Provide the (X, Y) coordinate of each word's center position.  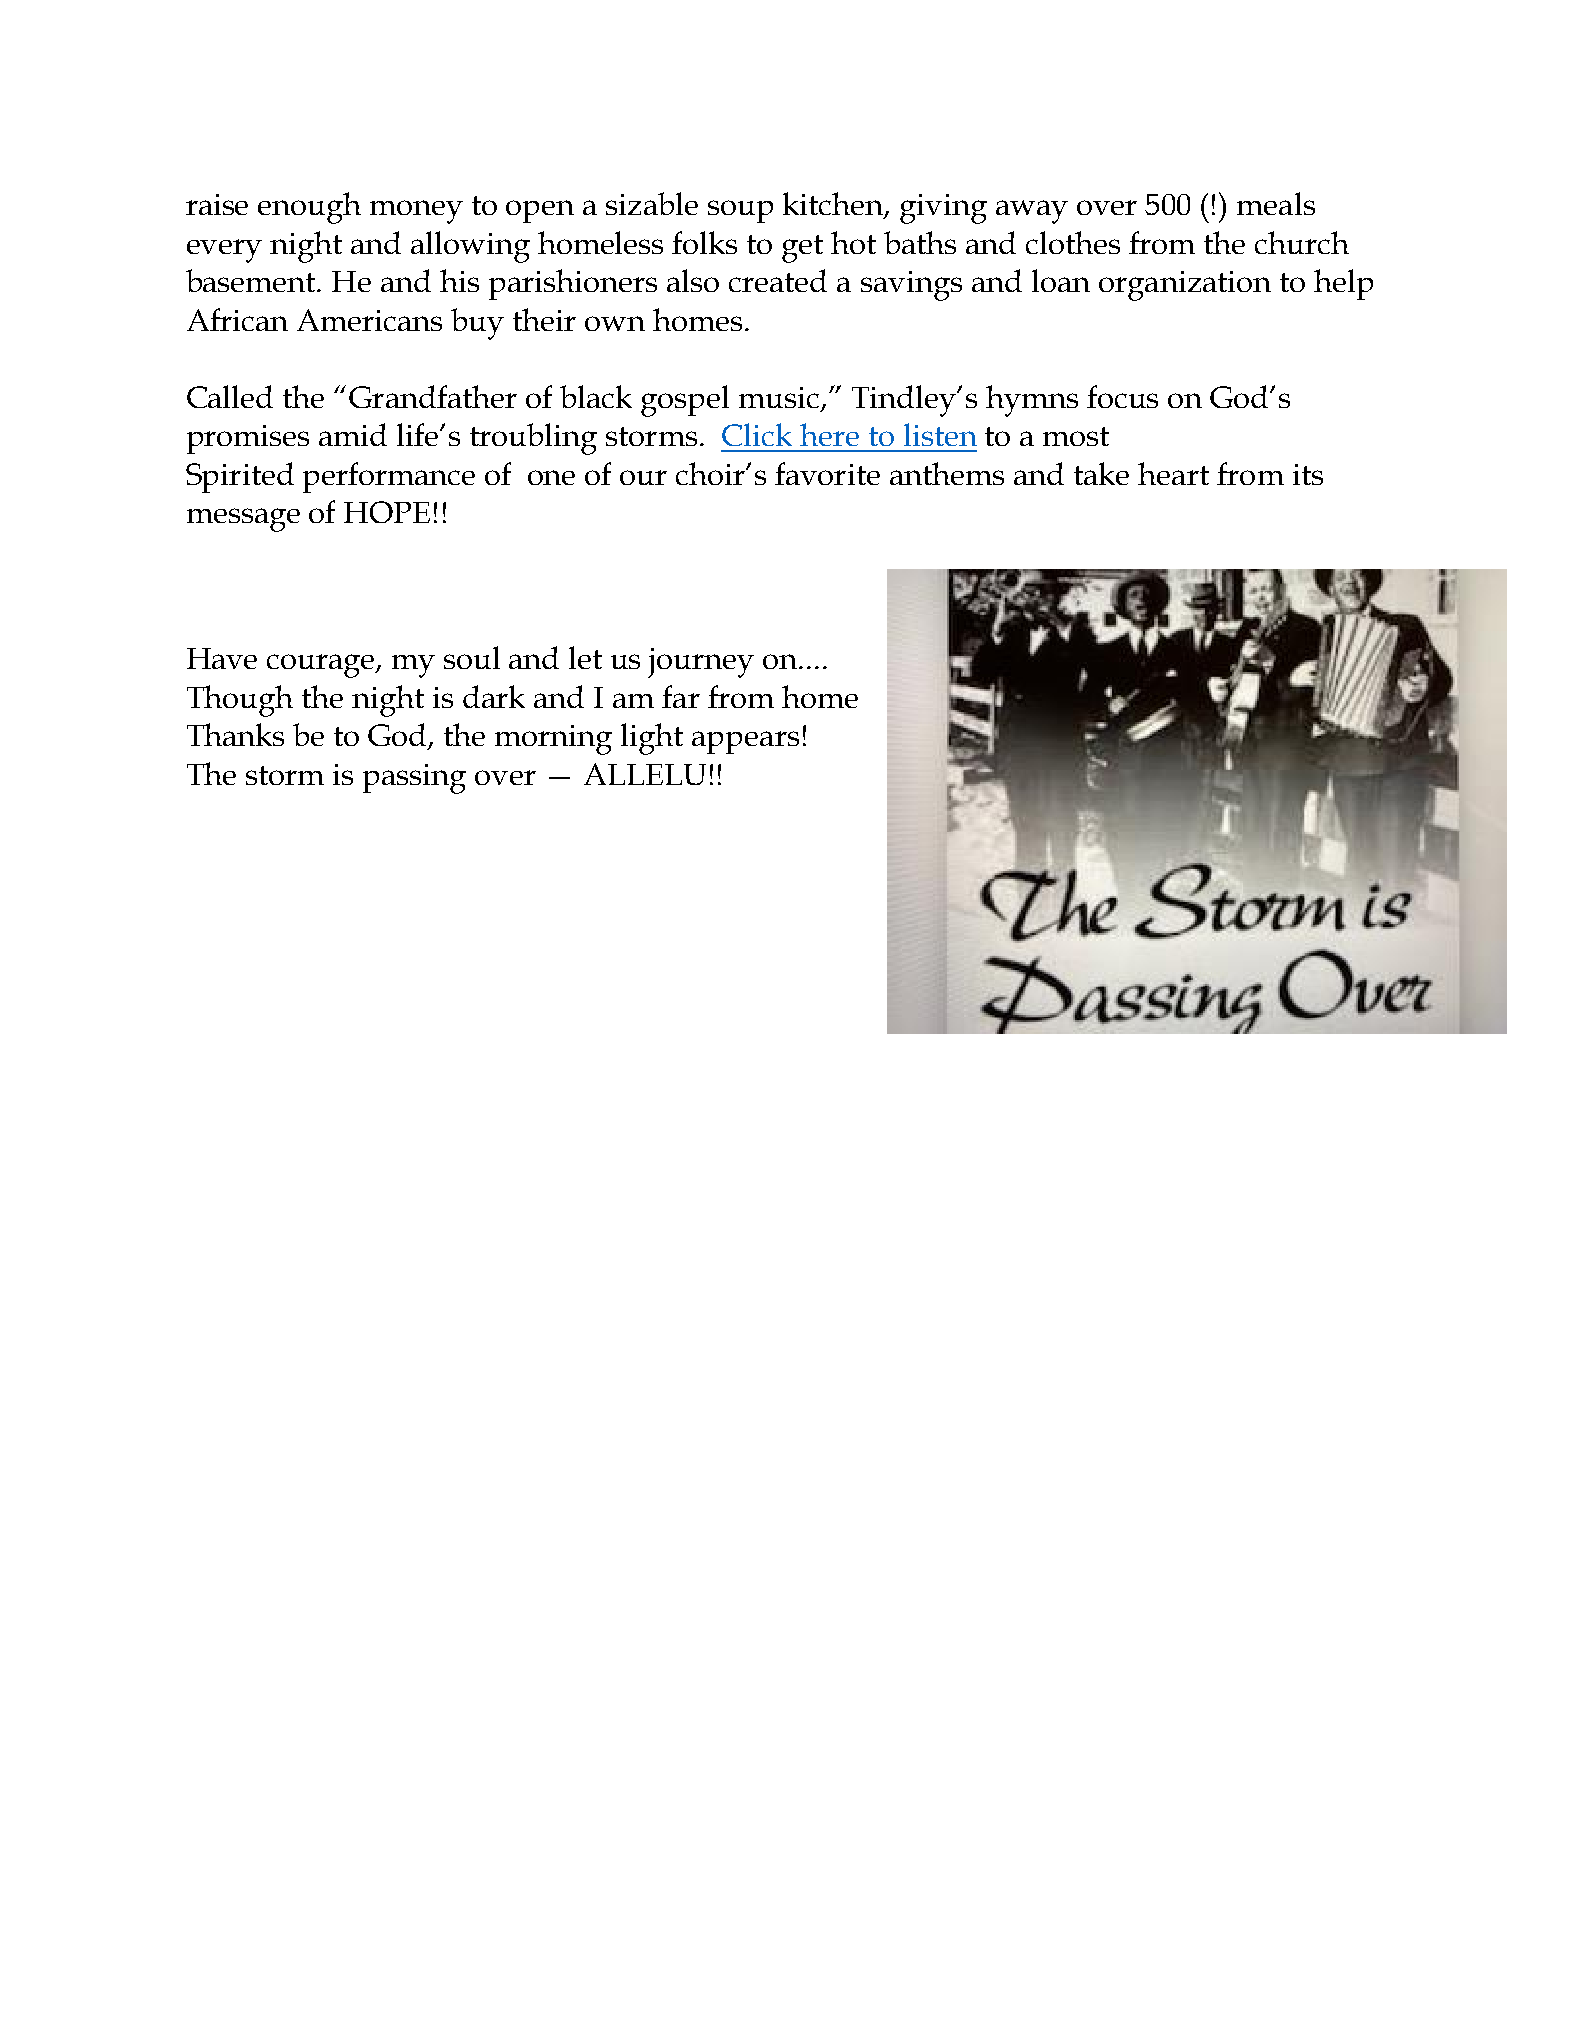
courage (322, 666)
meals (1276, 203)
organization (1185, 286)
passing (414, 779)
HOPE (387, 512)
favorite (827, 473)
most (1076, 436)
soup (740, 211)
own (615, 323)
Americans (369, 320)
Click (757, 434)
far (681, 696)
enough (309, 208)
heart (1173, 473)
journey (701, 663)
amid (353, 434)
